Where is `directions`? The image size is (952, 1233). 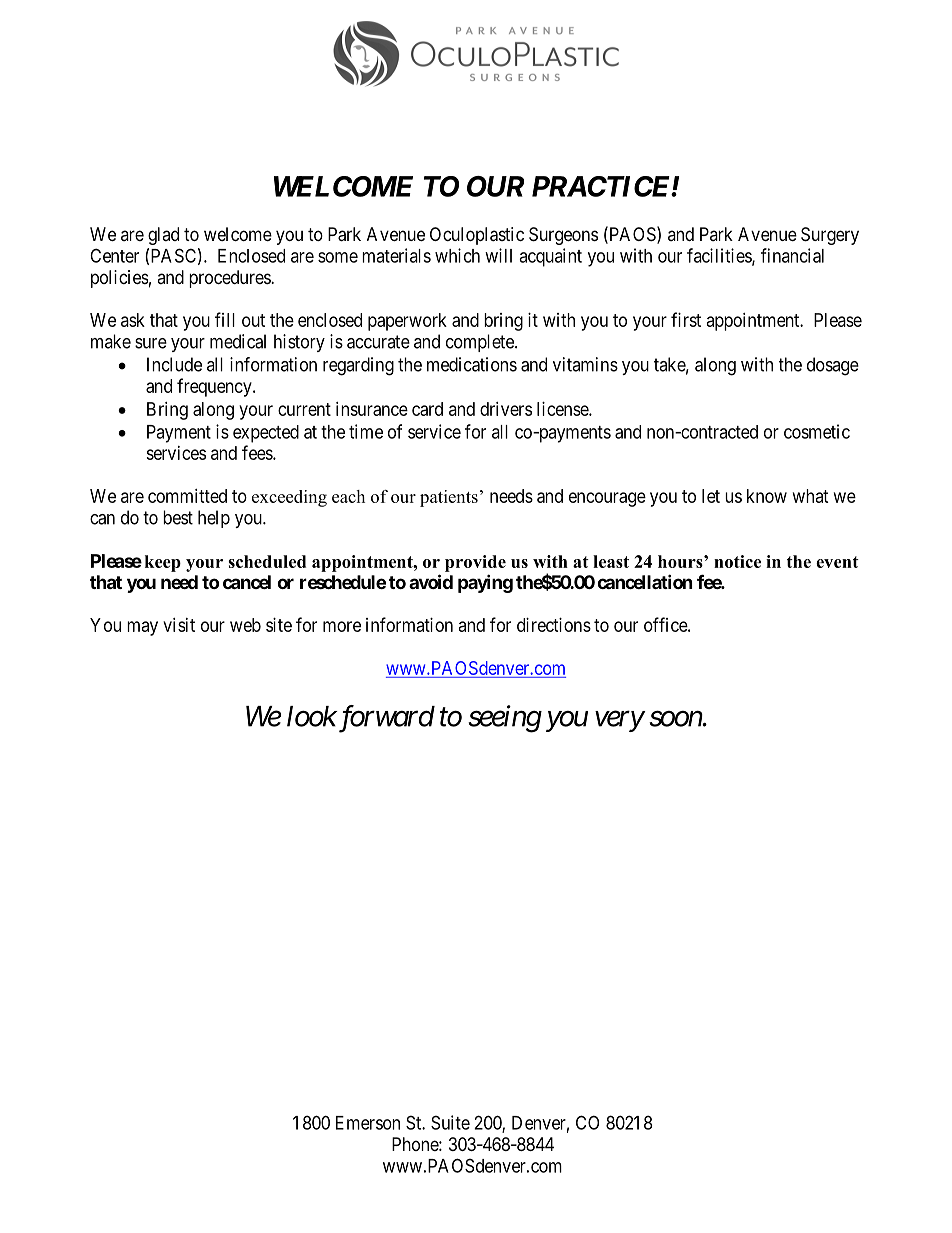 directions is located at coordinates (554, 625).
